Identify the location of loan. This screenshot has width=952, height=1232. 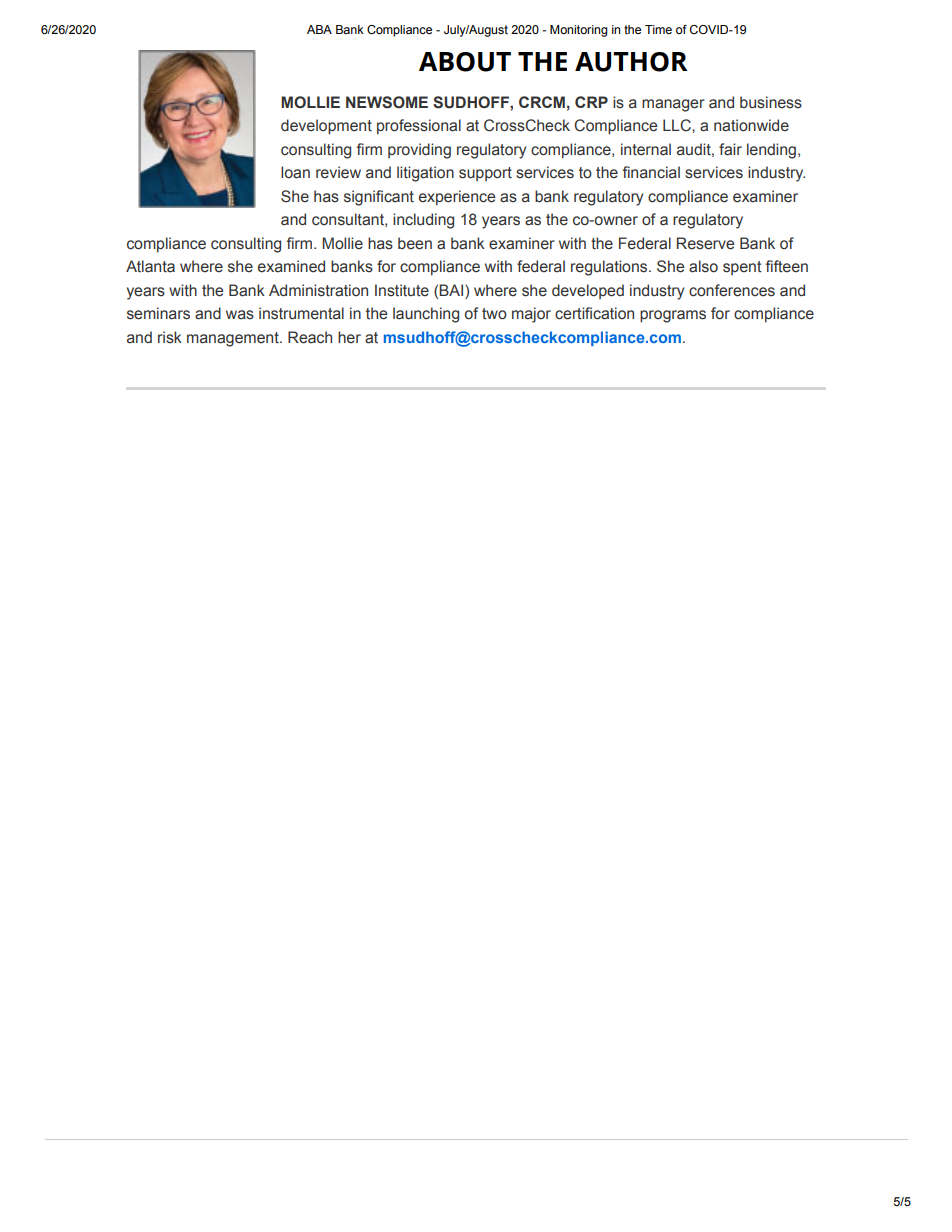
(295, 172).
